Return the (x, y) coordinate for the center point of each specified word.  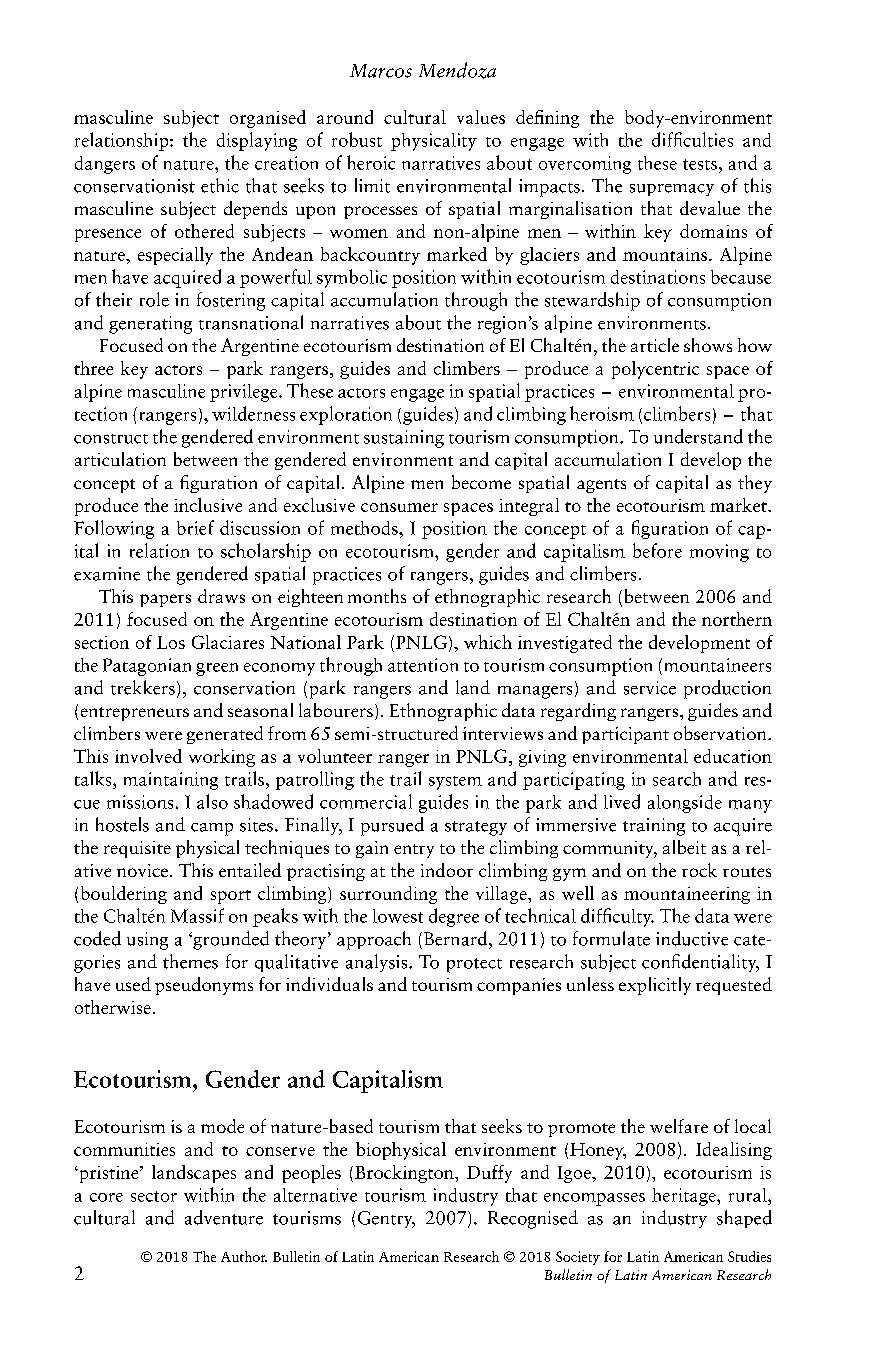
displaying (257, 141)
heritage (685, 1197)
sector (154, 1196)
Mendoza (457, 70)
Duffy (489, 1174)
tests (700, 164)
